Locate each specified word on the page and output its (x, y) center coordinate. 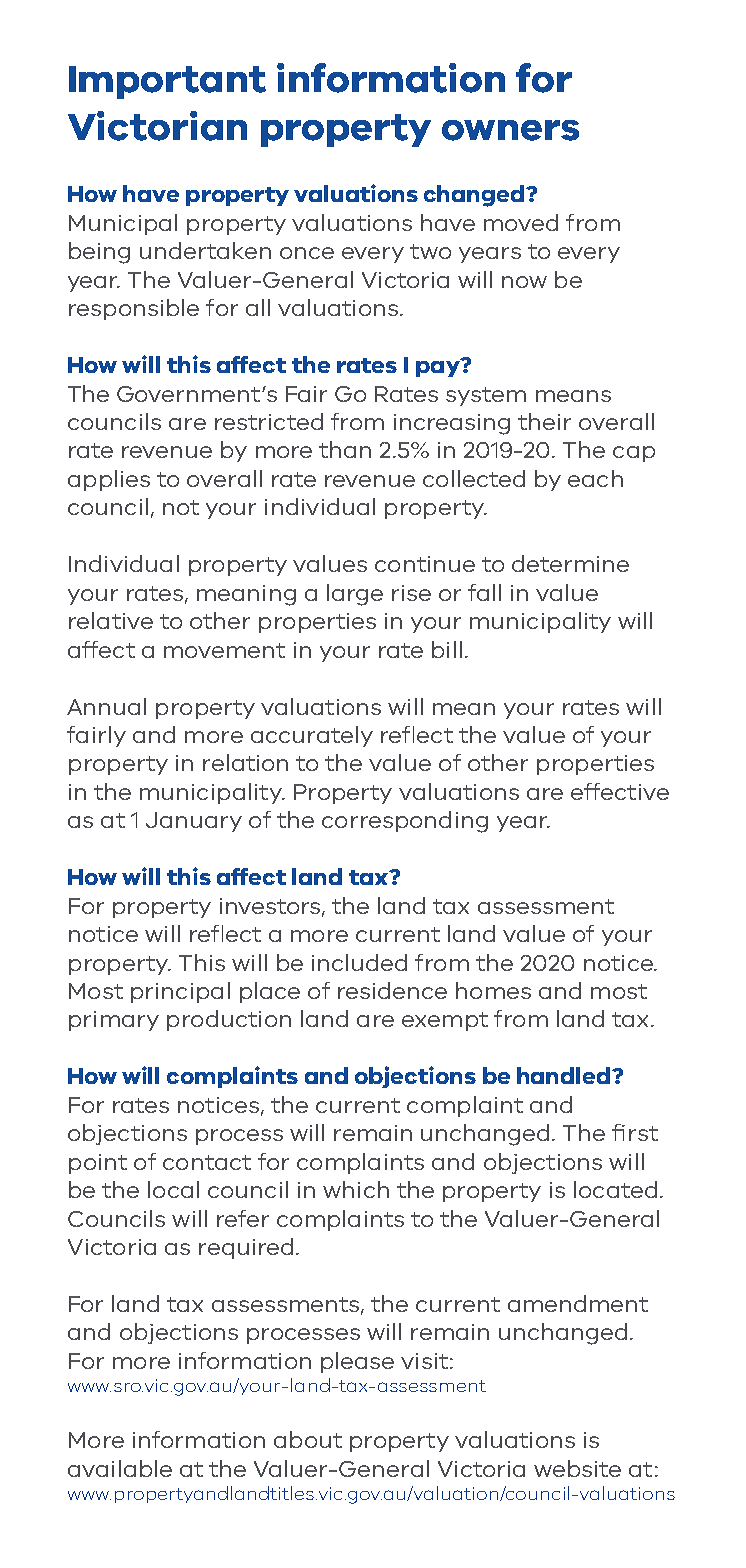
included (359, 962)
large (355, 595)
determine (570, 563)
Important (167, 82)
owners (510, 130)
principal (180, 992)
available (120, 1468)
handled (565, 1075)
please (357, 1362)
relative (111, 620)
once (307, 253)
